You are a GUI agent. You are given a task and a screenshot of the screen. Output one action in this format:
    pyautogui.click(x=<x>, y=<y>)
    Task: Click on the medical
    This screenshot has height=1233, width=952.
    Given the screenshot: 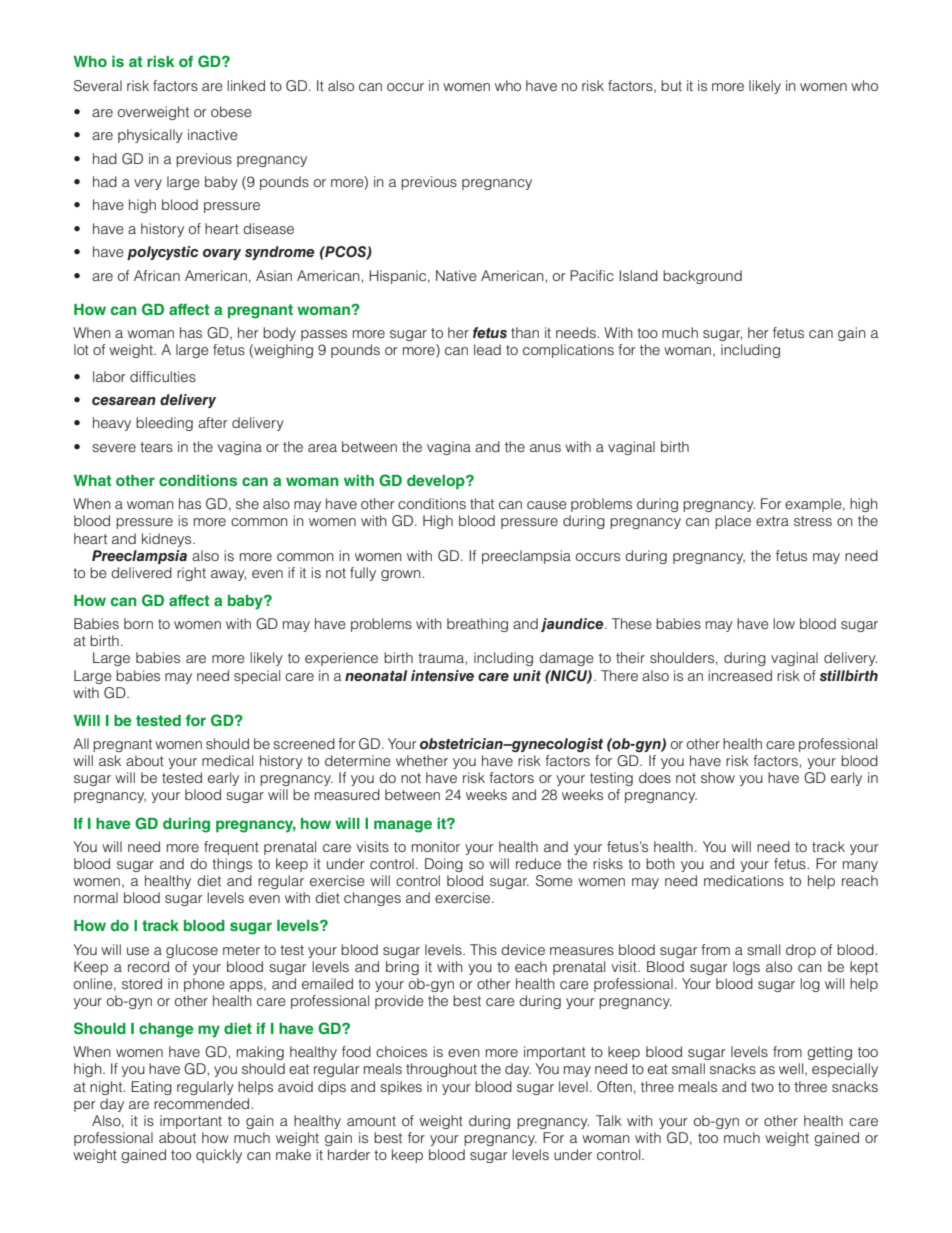 What is the action you would take?
    pyautogui.click(x=227, y=760)
